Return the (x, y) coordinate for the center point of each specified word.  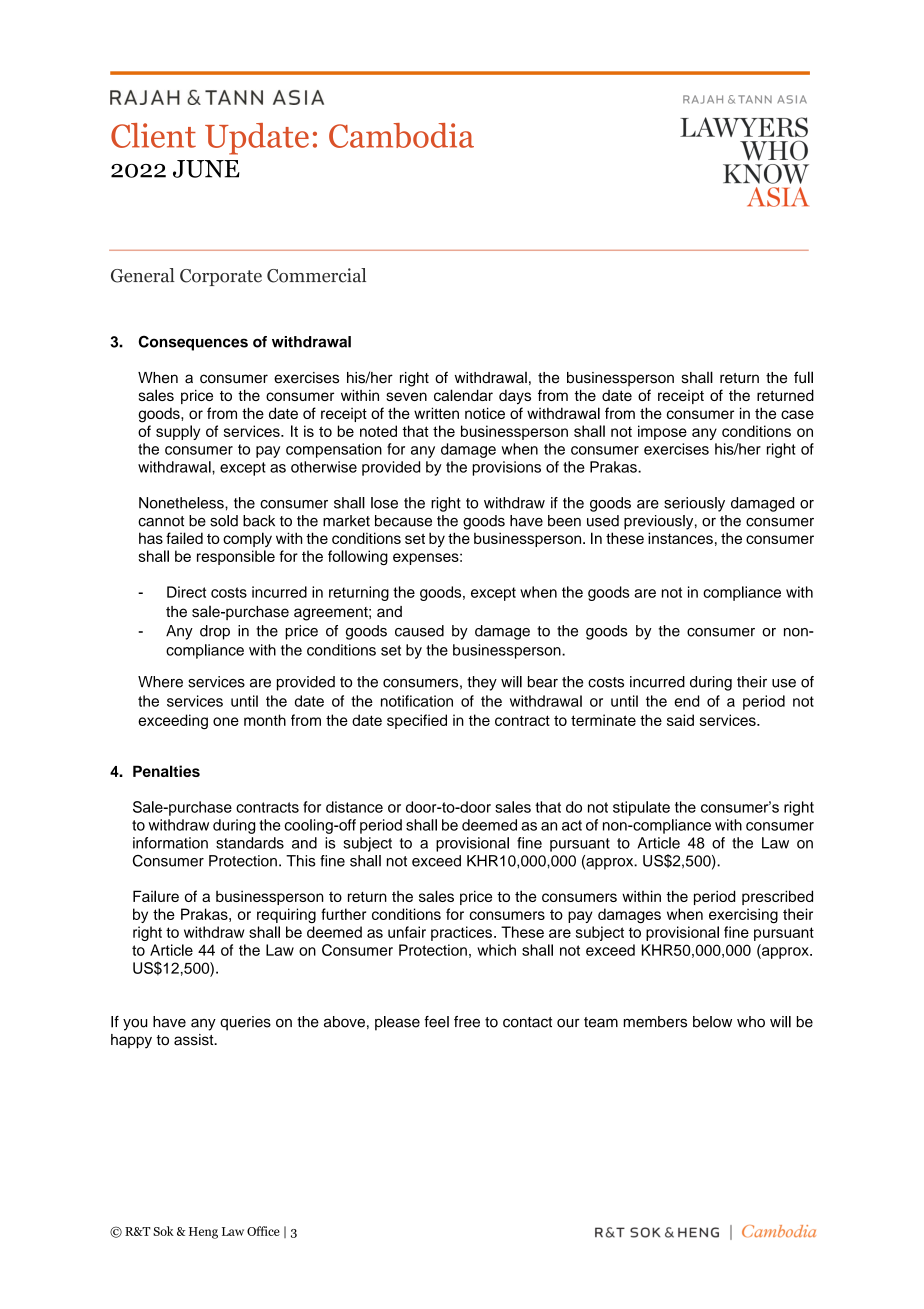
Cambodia (401, 135)
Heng (203, 1233)
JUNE (206, 169)
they (482, 683)
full (803, 377)
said (680, 720)
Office (263, 1231)
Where (160, 682)
